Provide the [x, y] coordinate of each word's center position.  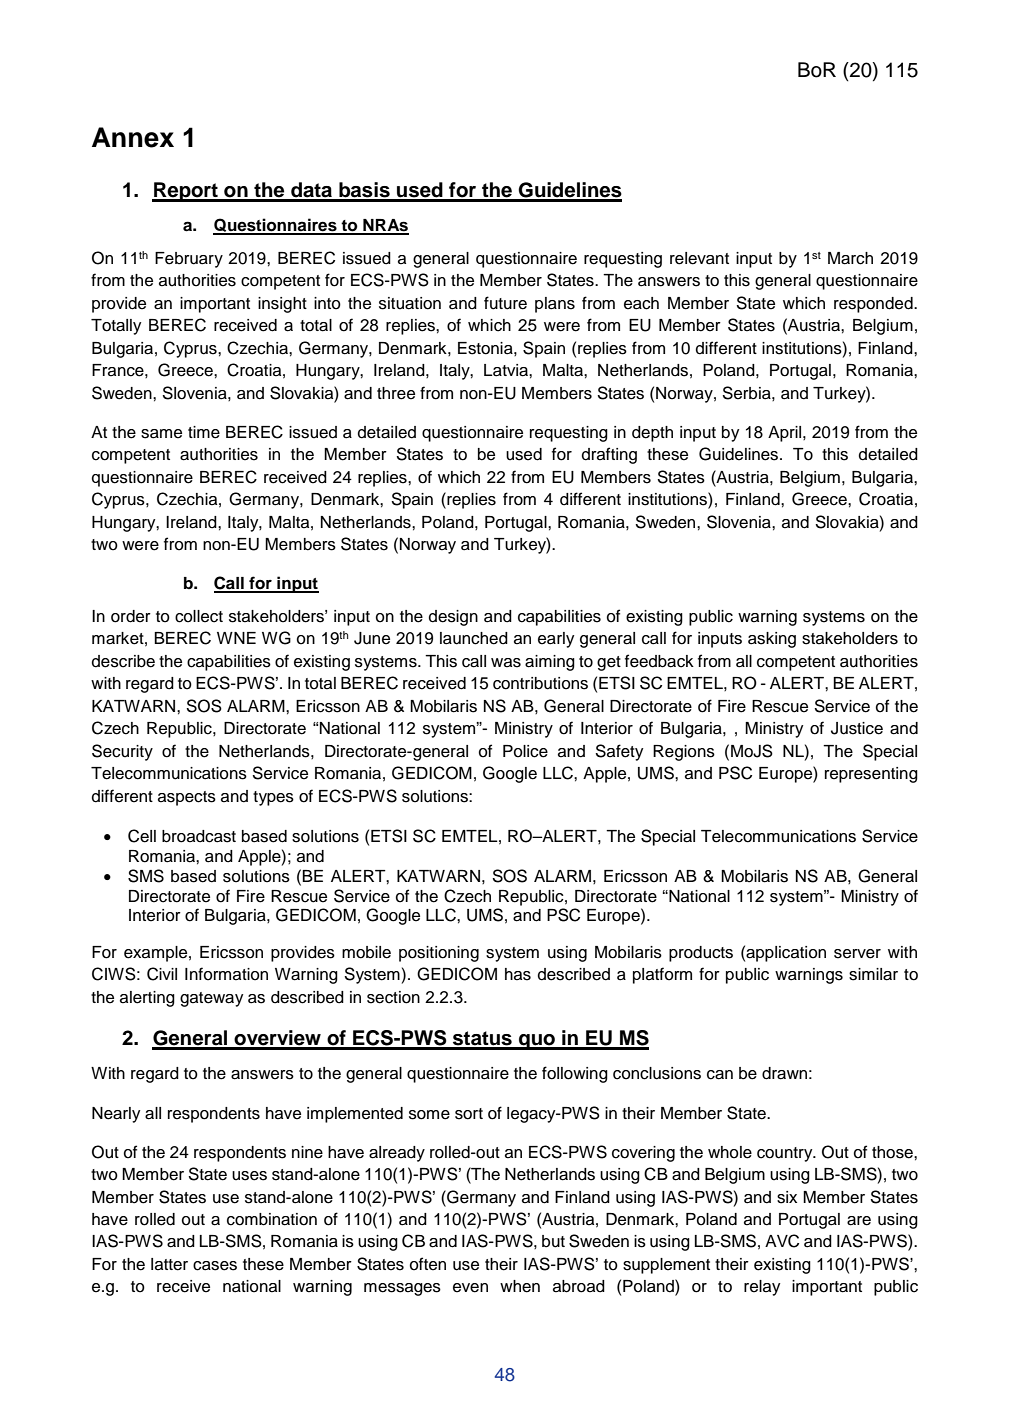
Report [186, 192]
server [857, 954]
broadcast [199, 836]
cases [215, 1266]
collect [199, 616]
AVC [782, 1241]
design [453, 618]
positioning [439, 954]
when [520, 1286]
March [850, 258]
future [505, 303]
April [786, 434]
